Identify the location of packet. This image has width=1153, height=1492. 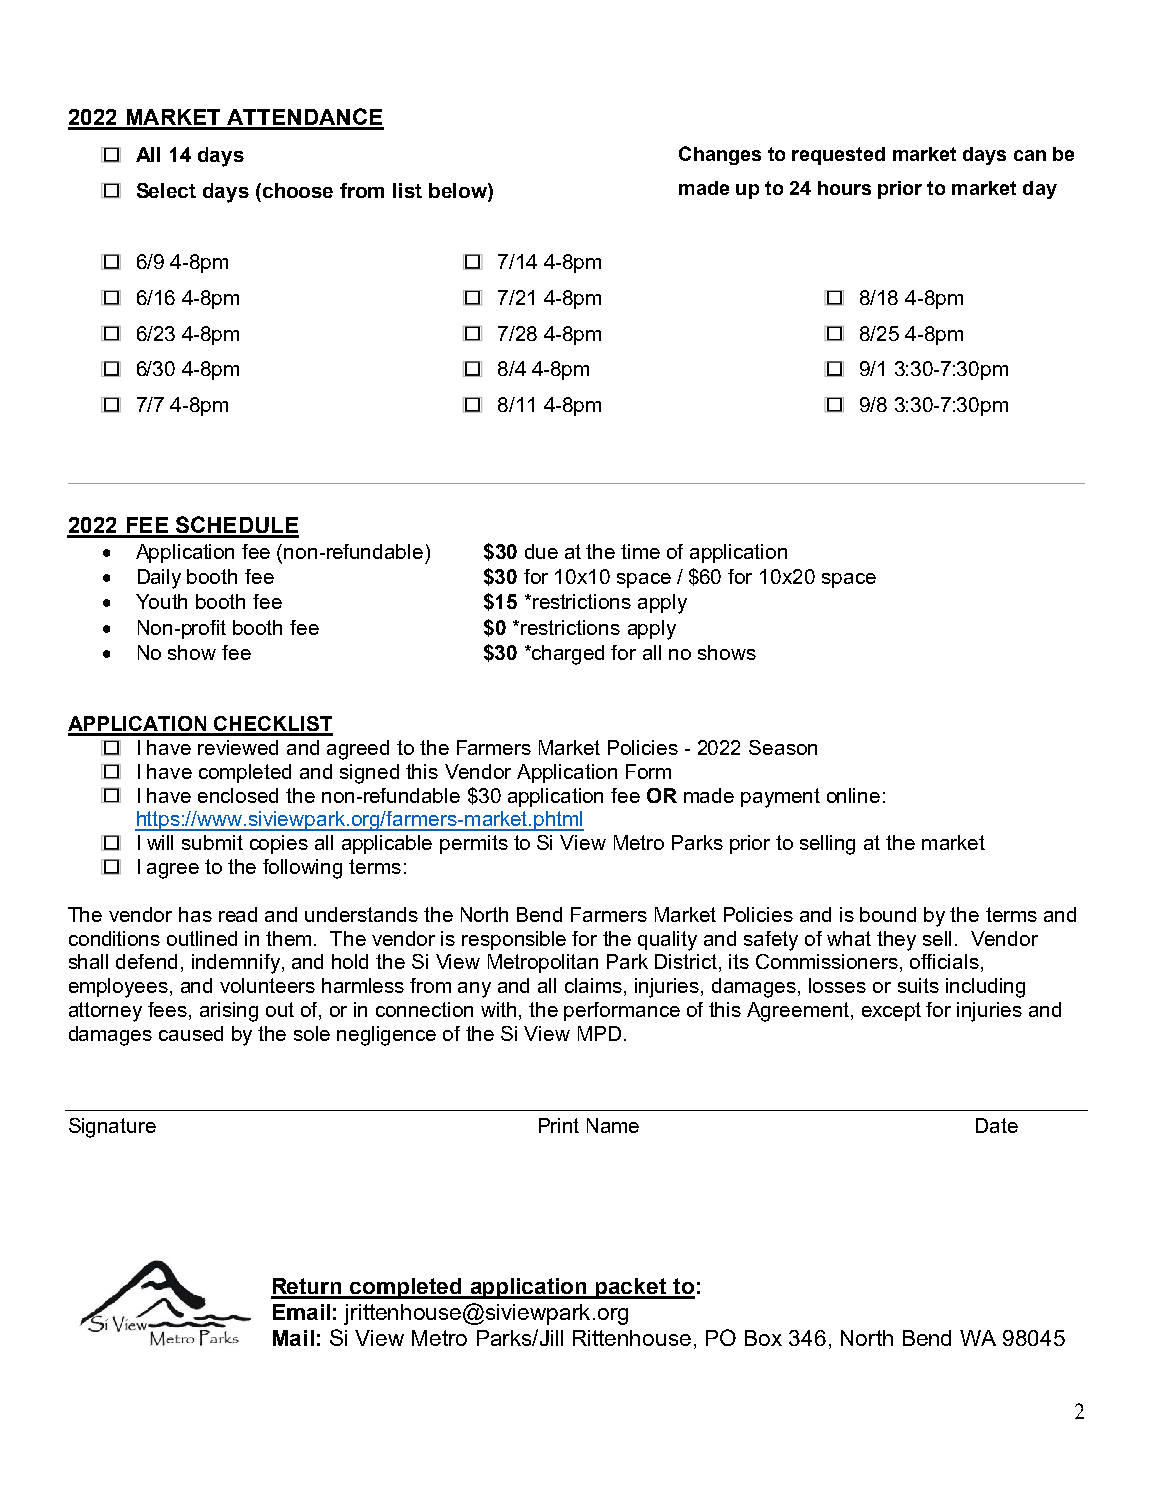
(631, 1288).
